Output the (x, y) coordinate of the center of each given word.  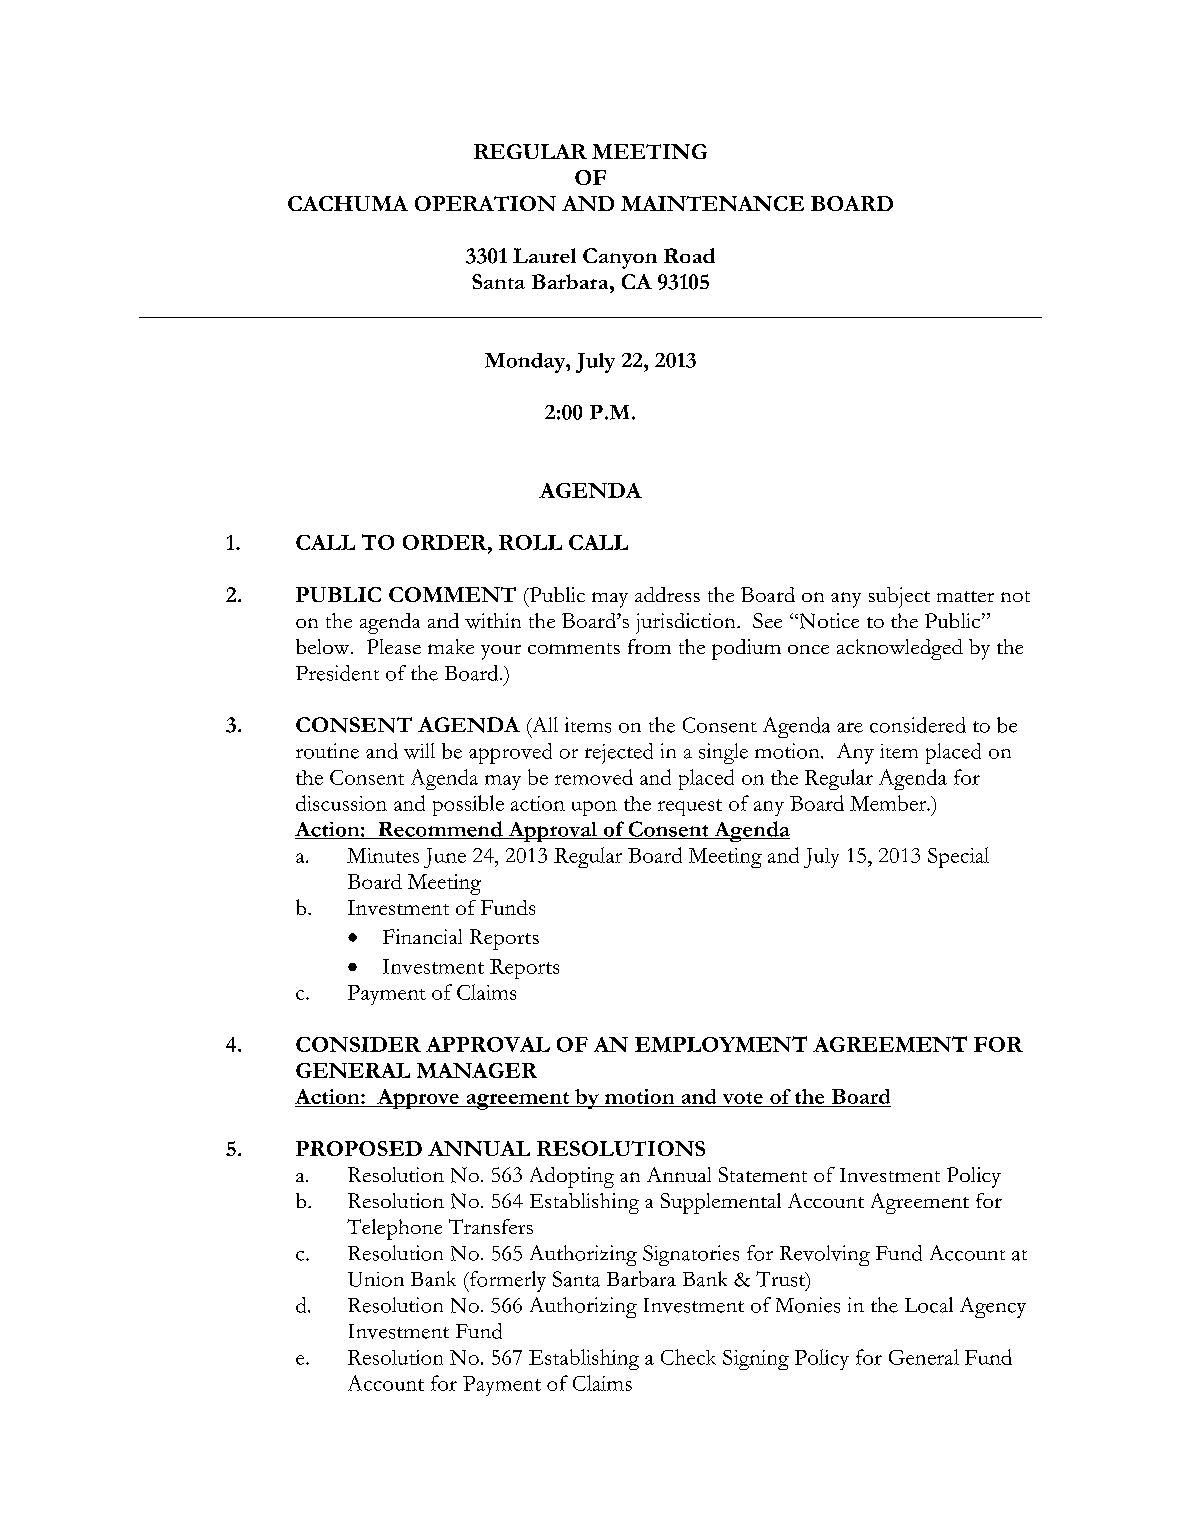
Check (688, 1357)
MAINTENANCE (712, 203)
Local (929, 1305)
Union (376, 1279)
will (419, 751)
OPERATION (485, 203)
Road (689, 255)
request (690, 807)
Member (889, 803)
